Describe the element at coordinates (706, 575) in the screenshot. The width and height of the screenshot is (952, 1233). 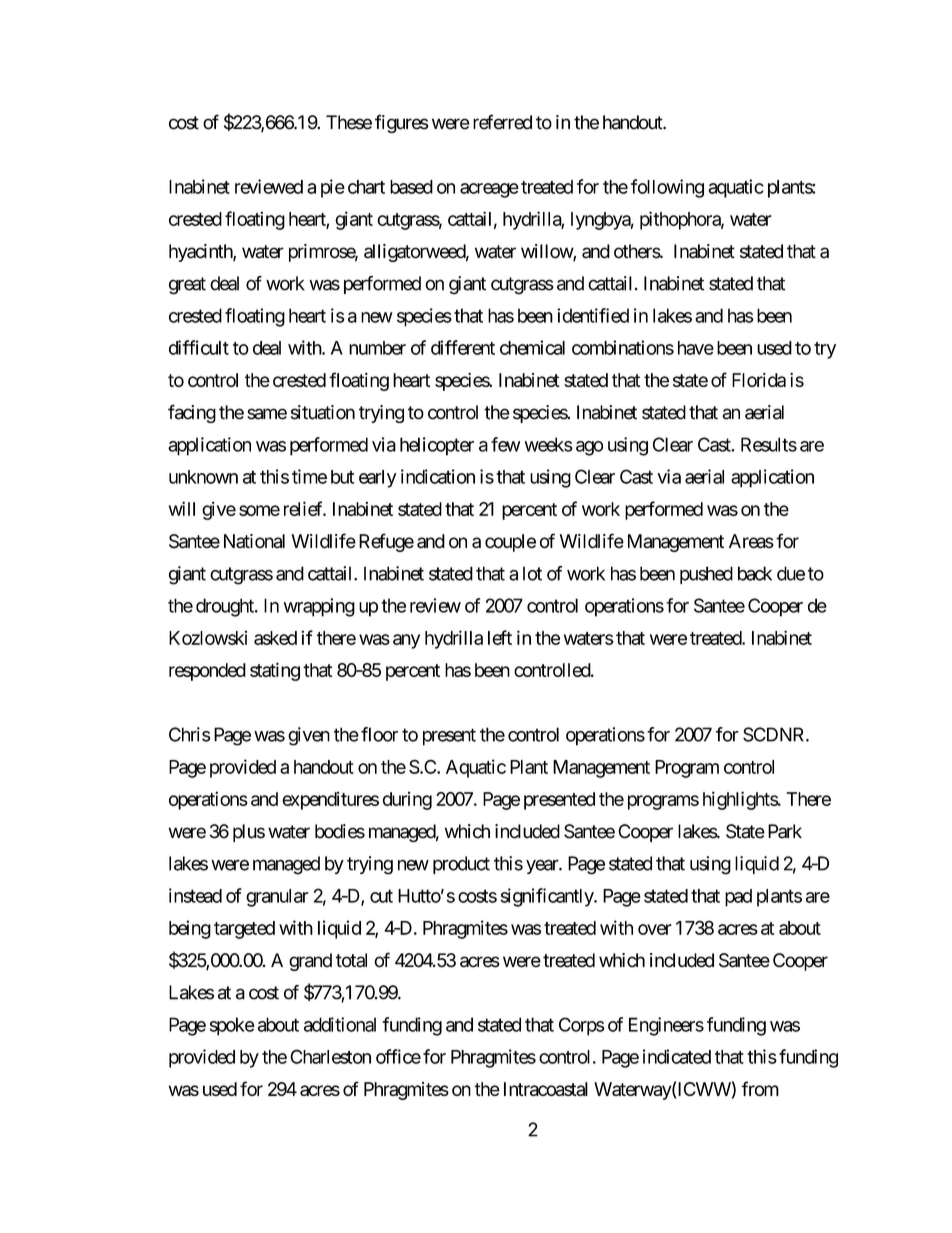
I see `pushed` at that location.
